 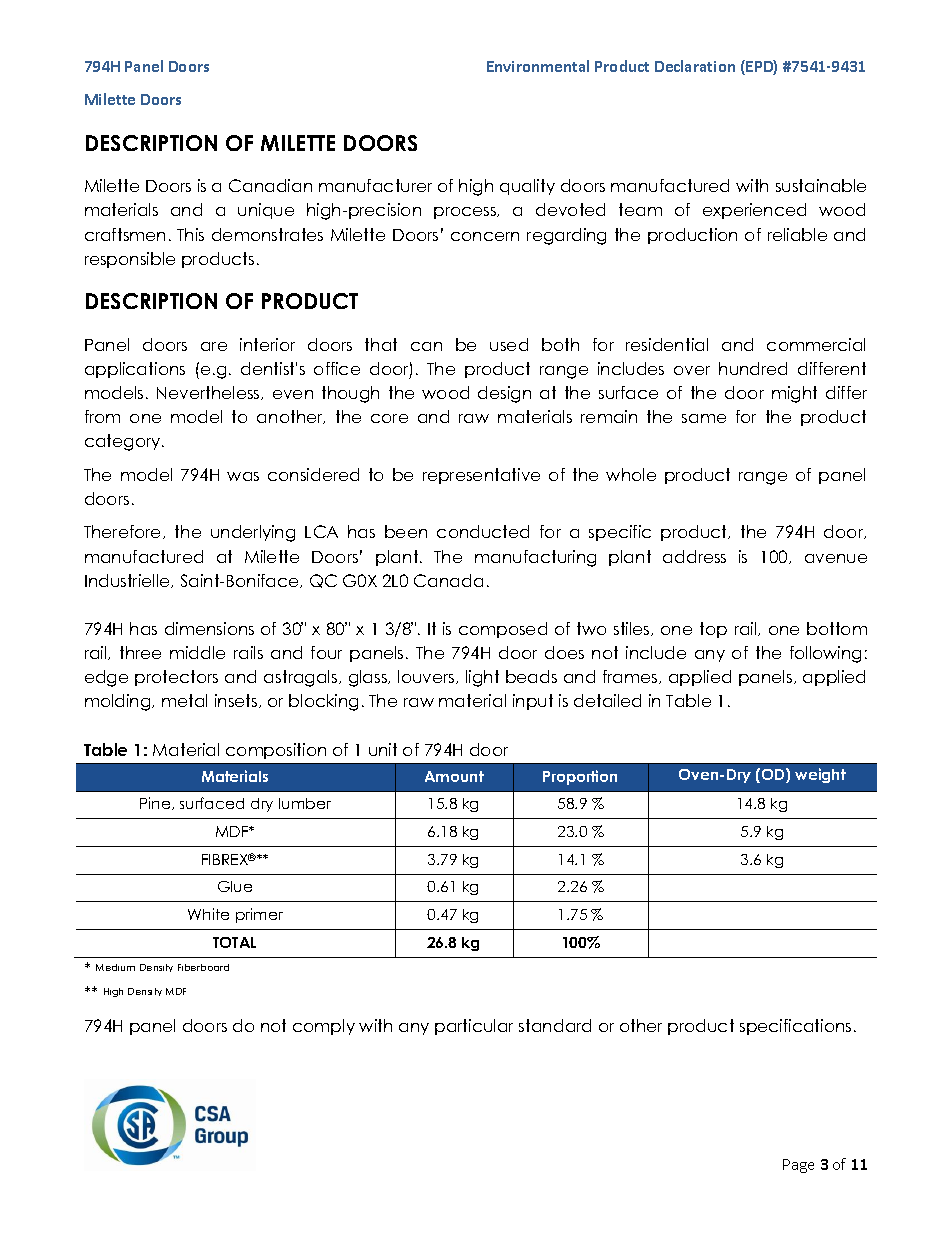 I want to click on weight, so click(x=820, y=775).
